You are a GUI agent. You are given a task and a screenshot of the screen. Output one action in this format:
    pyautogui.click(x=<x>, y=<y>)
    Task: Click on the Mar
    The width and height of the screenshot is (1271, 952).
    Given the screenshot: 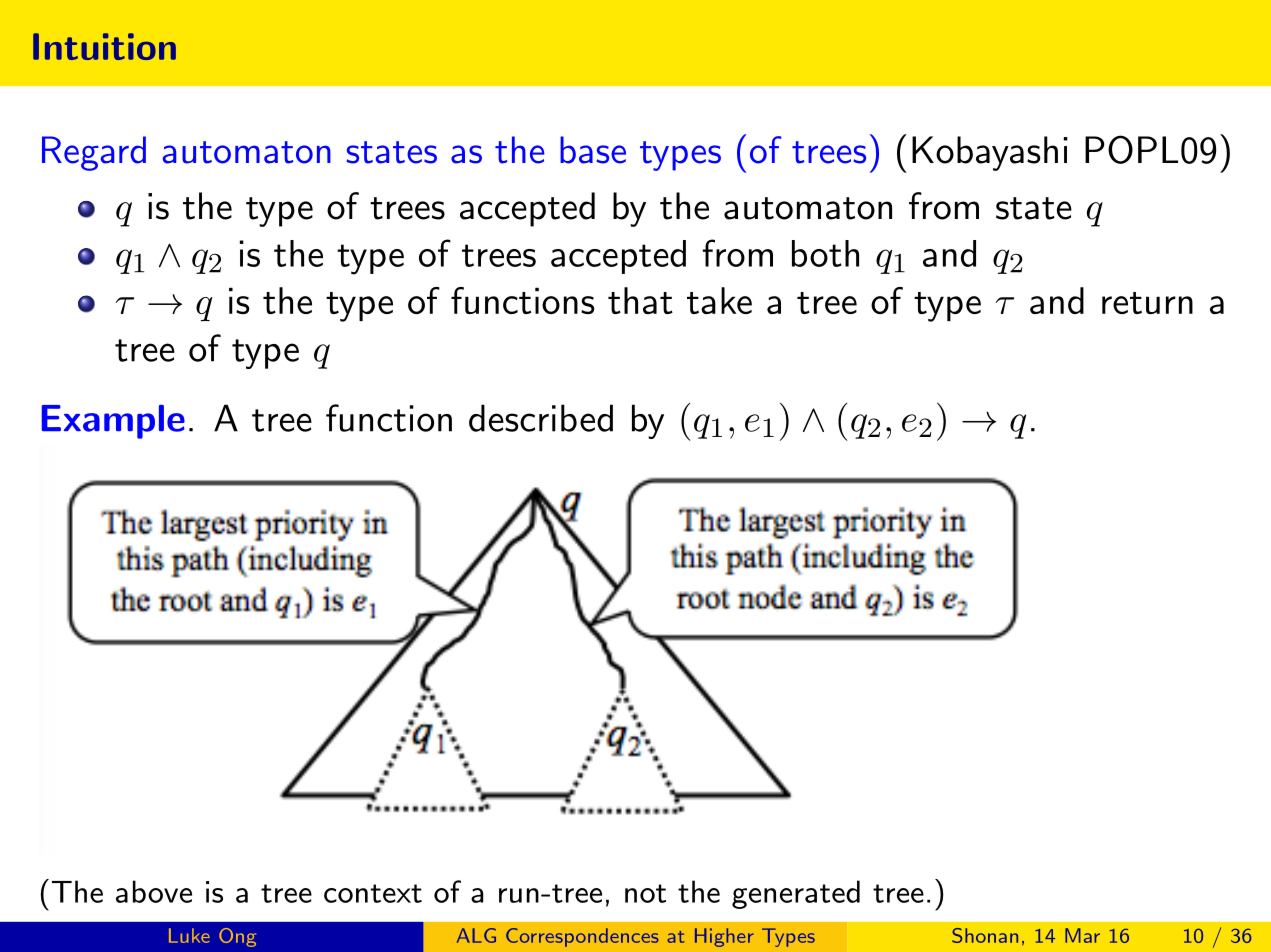 What is the action you would take?
    pyautogui.click(x=1082, y=935)
